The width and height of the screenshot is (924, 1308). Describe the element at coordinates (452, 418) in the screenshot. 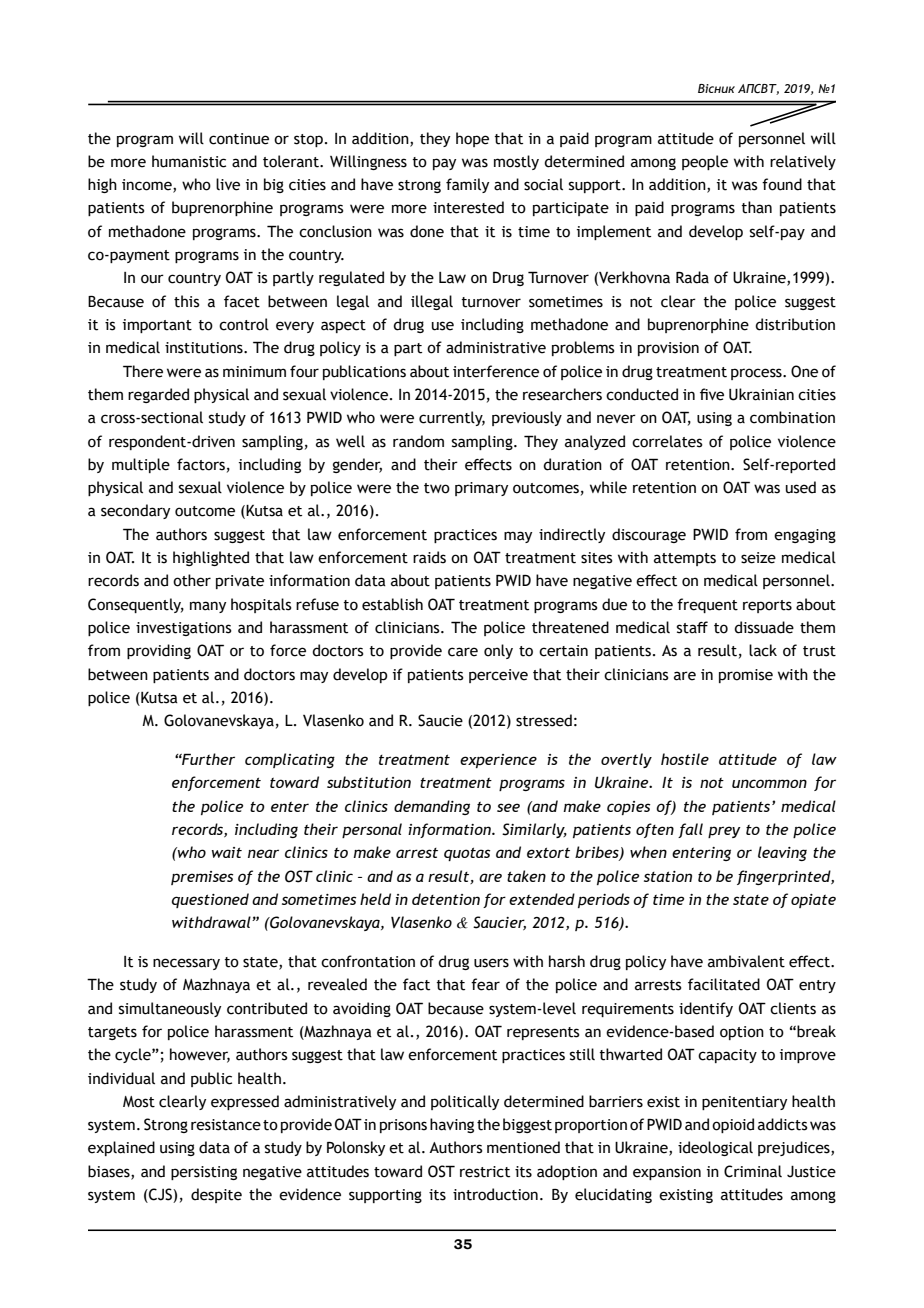

I see `currently` at that location.
